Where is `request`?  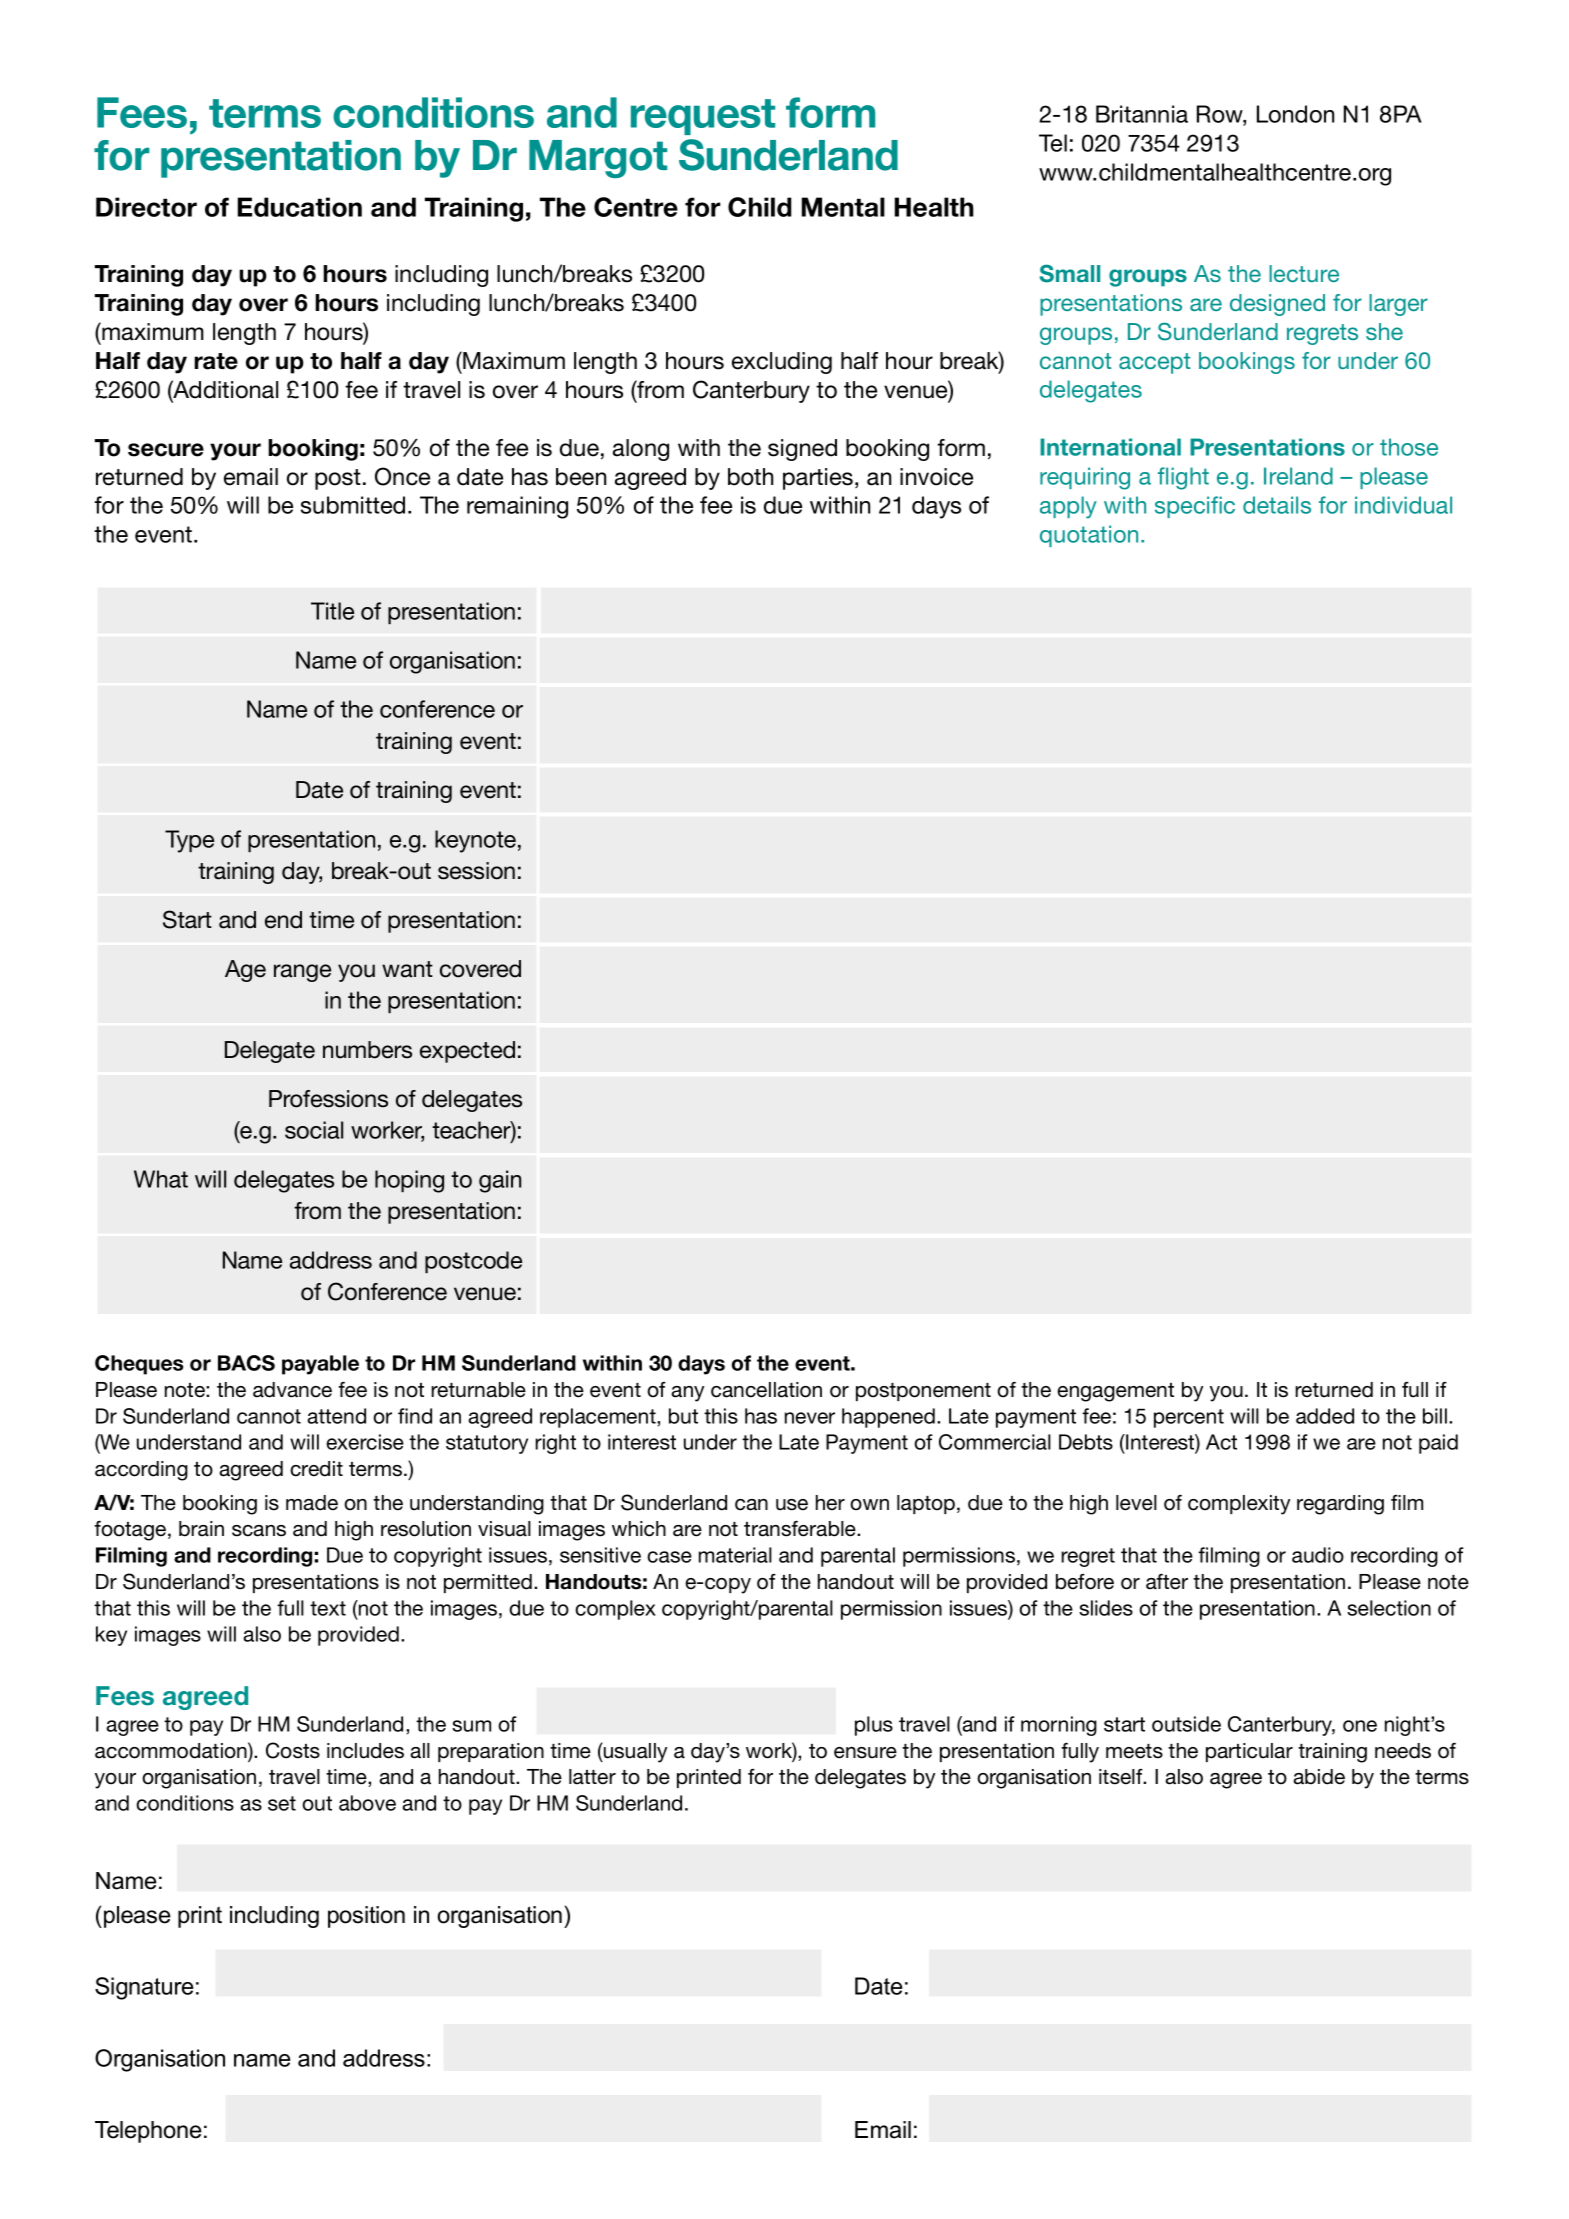
request is located at coordinates (703, 117).
